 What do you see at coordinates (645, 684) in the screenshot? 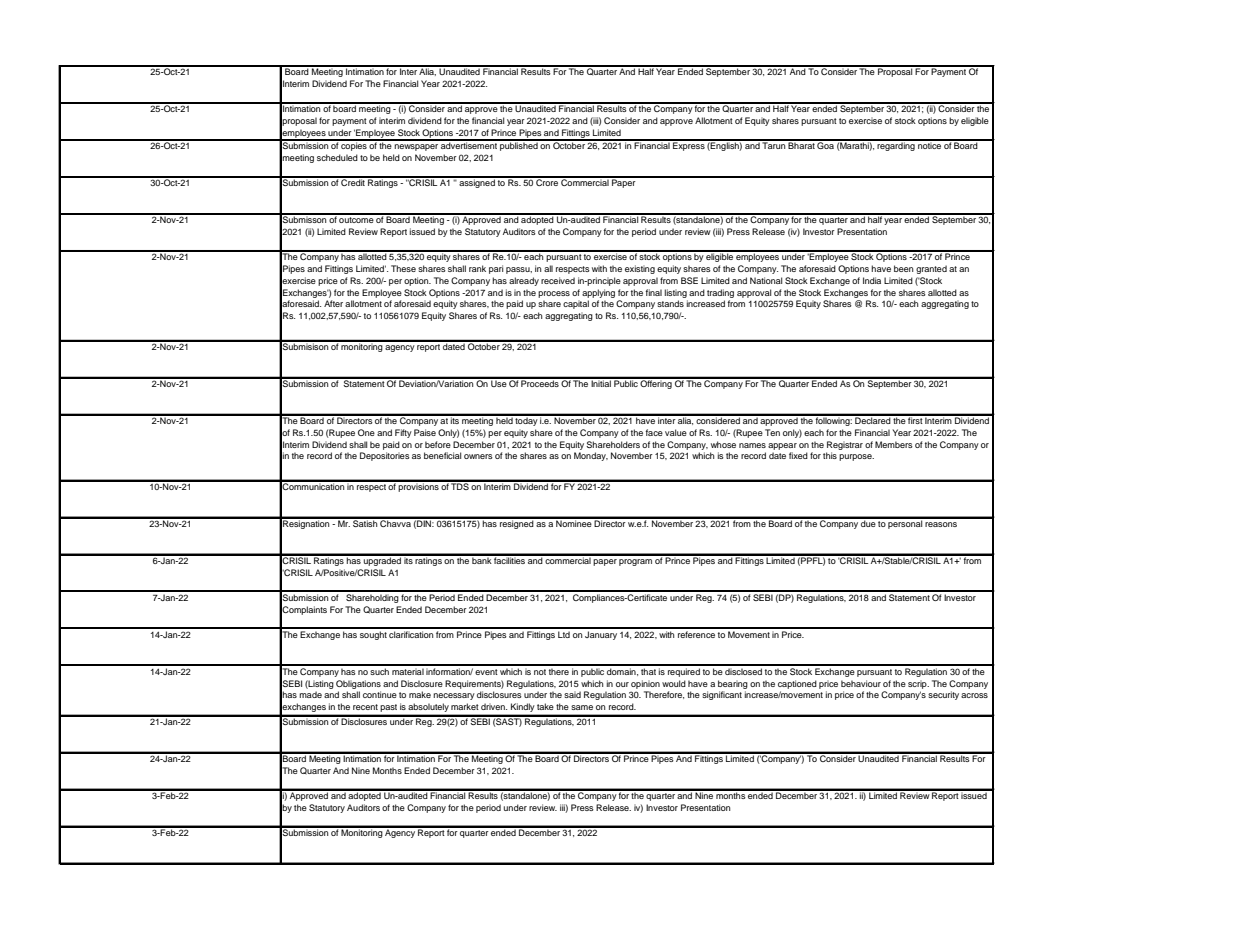
I see `opinion` at bounding box center [645, 684].
